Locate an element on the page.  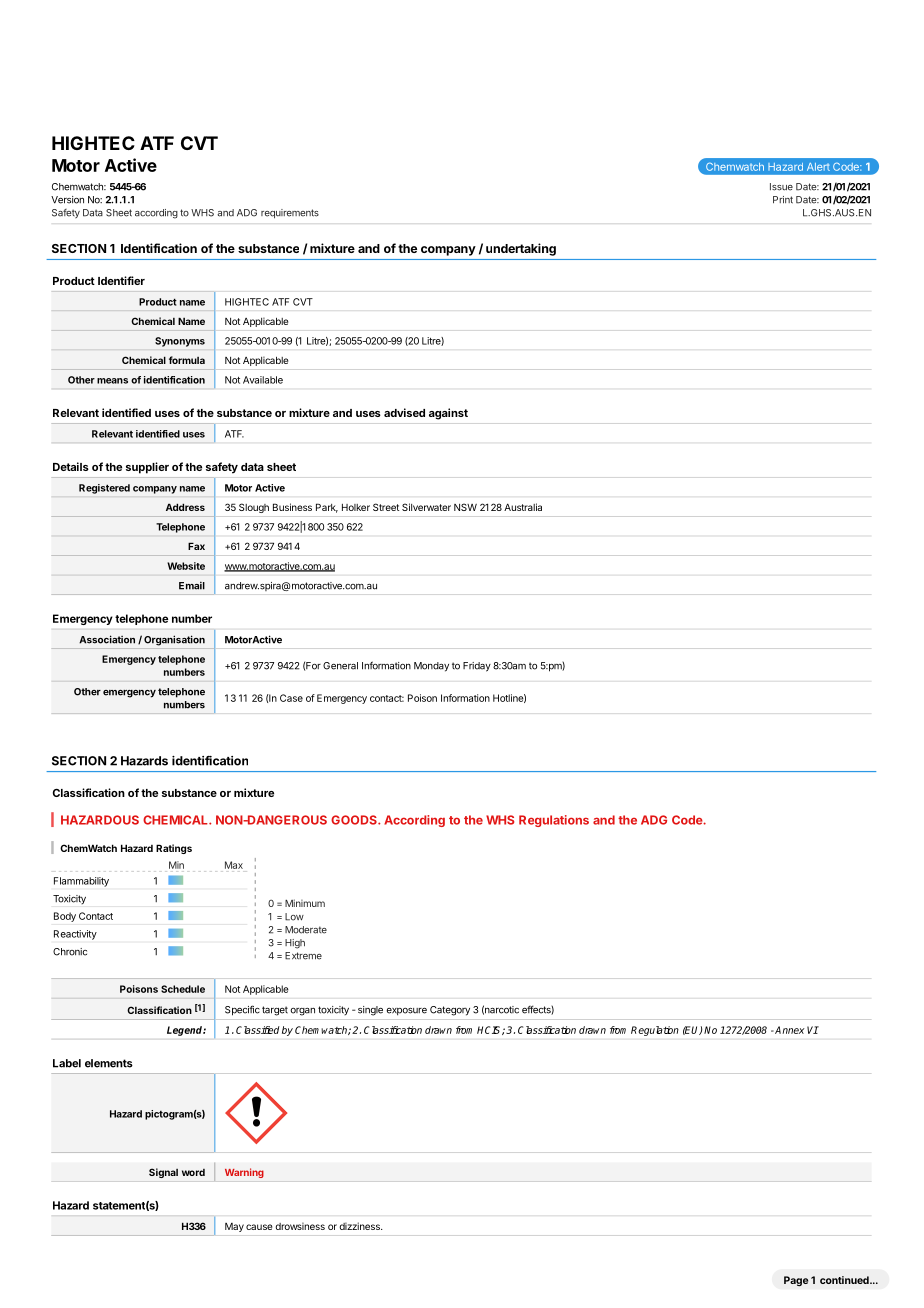
Version is located at coordinates (67, 200).
